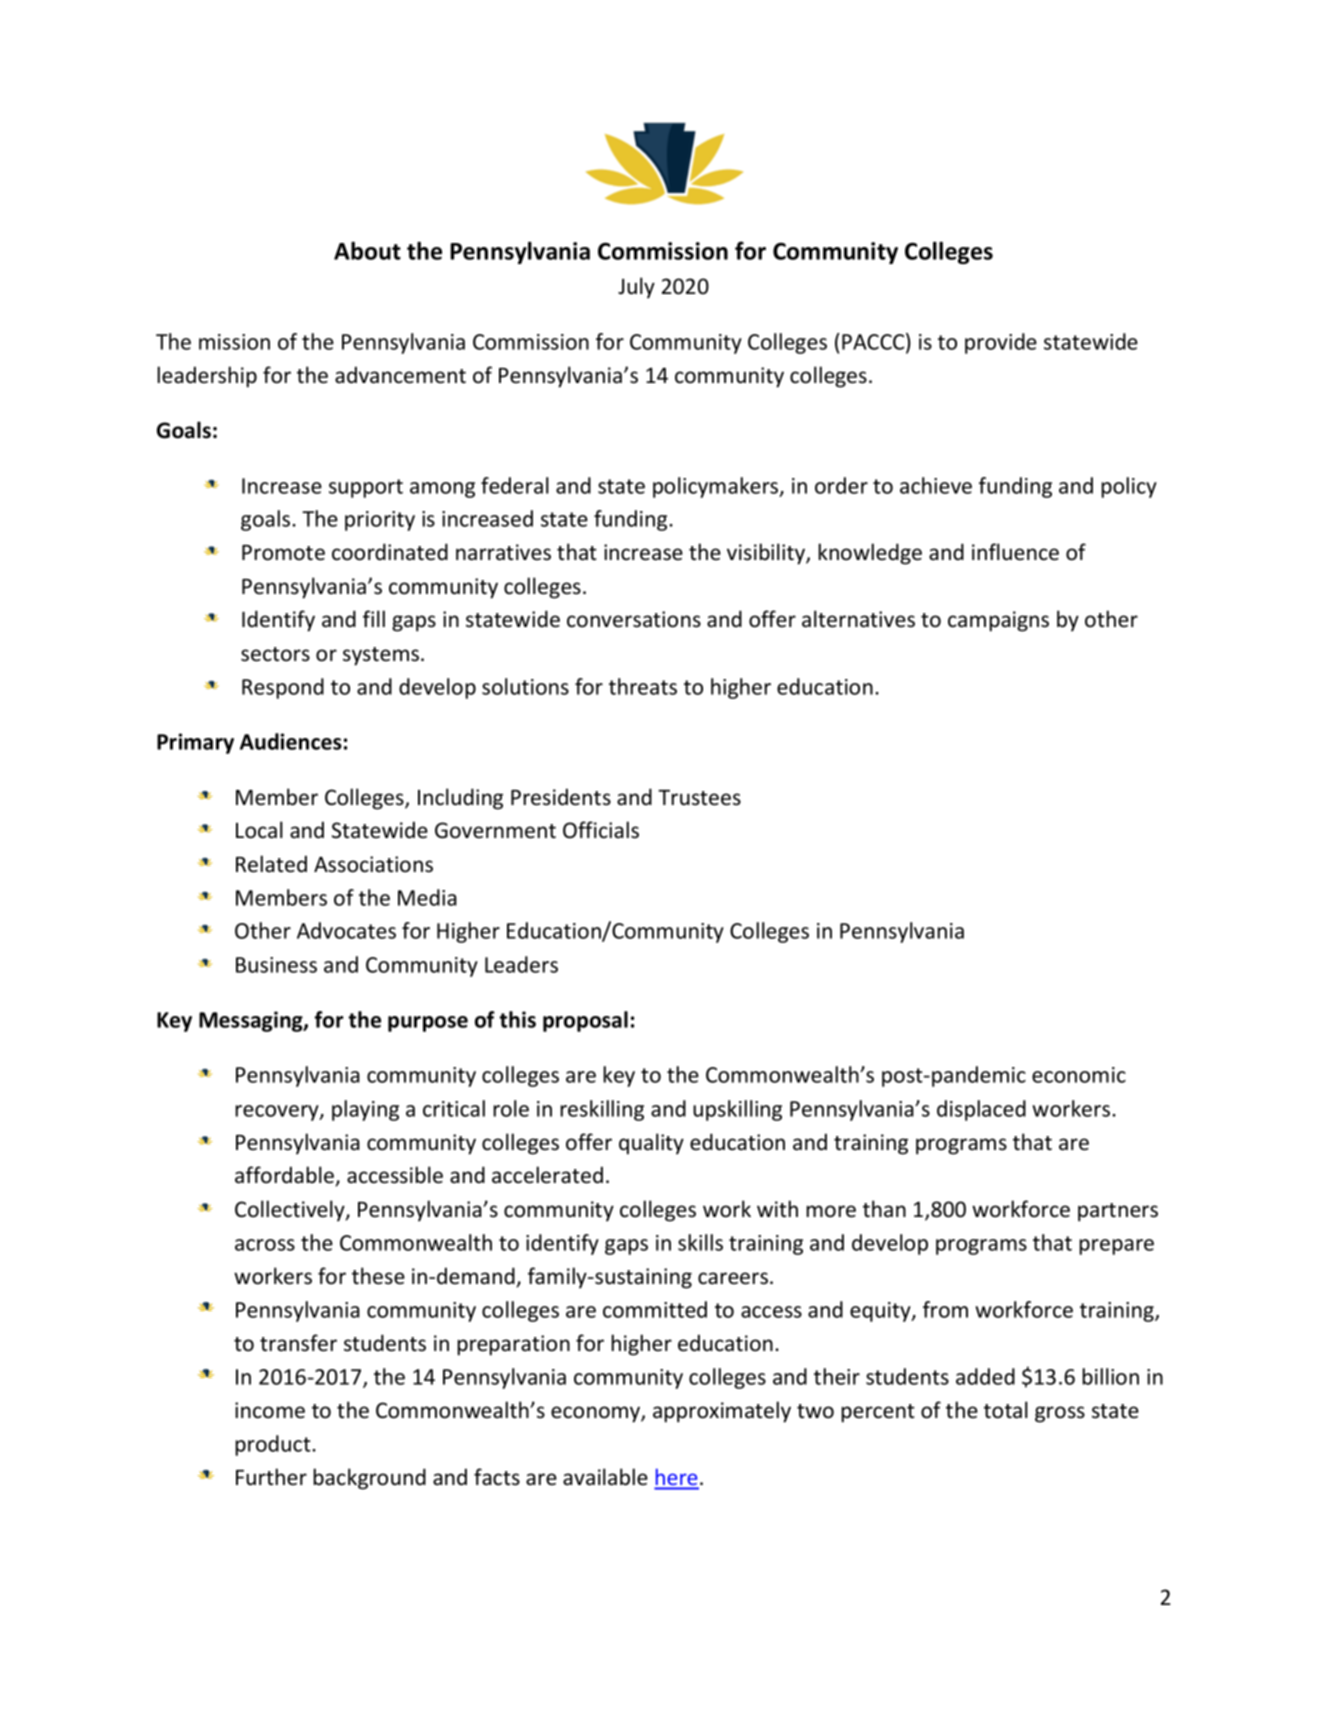 The width and height of the page is (1328, 1719). What do you see at coordinates (605, 1477) in the page?
I see `available` at bounding box center [605, 1477].
